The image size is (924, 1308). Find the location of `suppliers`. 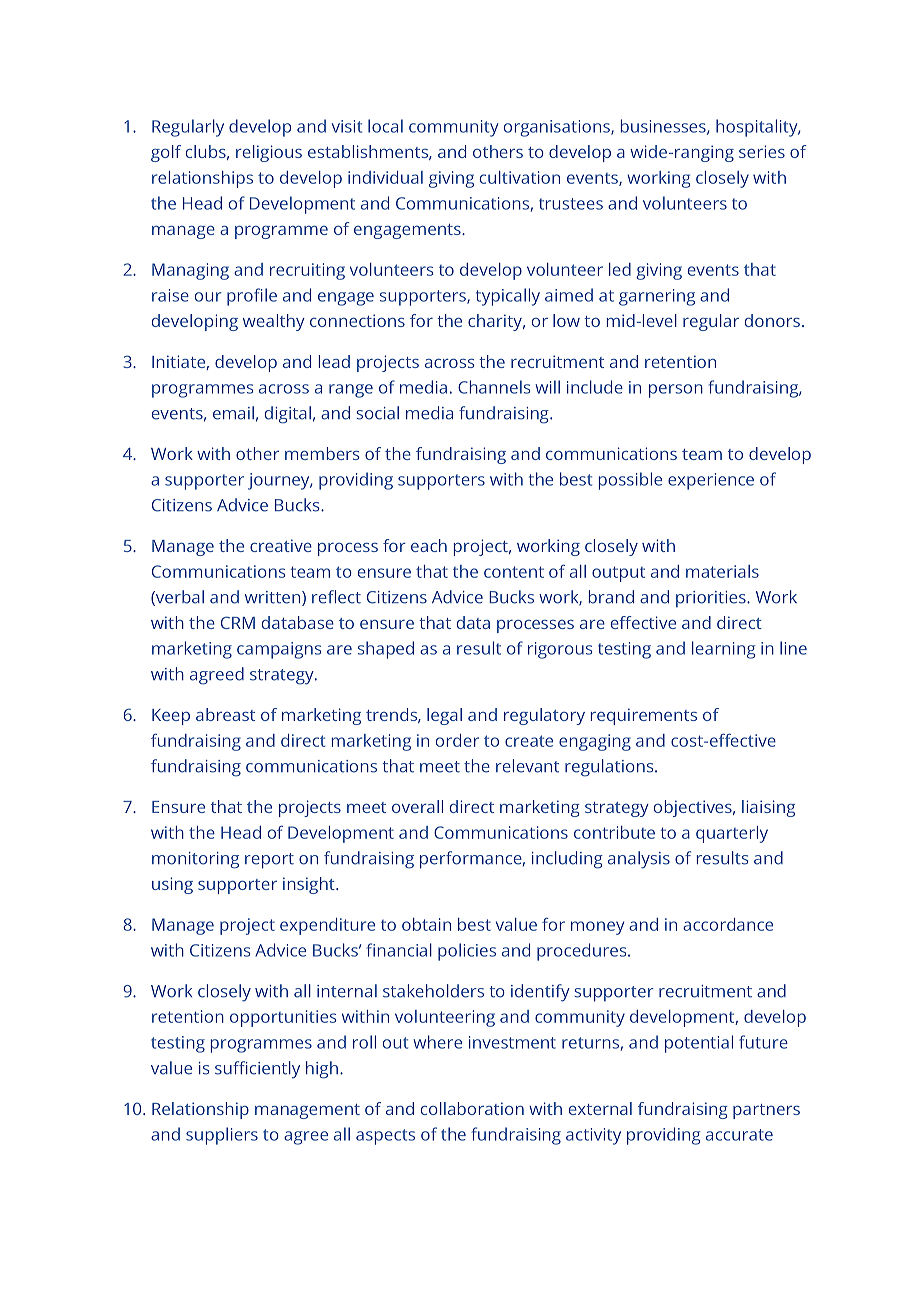

suppliers is located at coordinates (222, 1136).
